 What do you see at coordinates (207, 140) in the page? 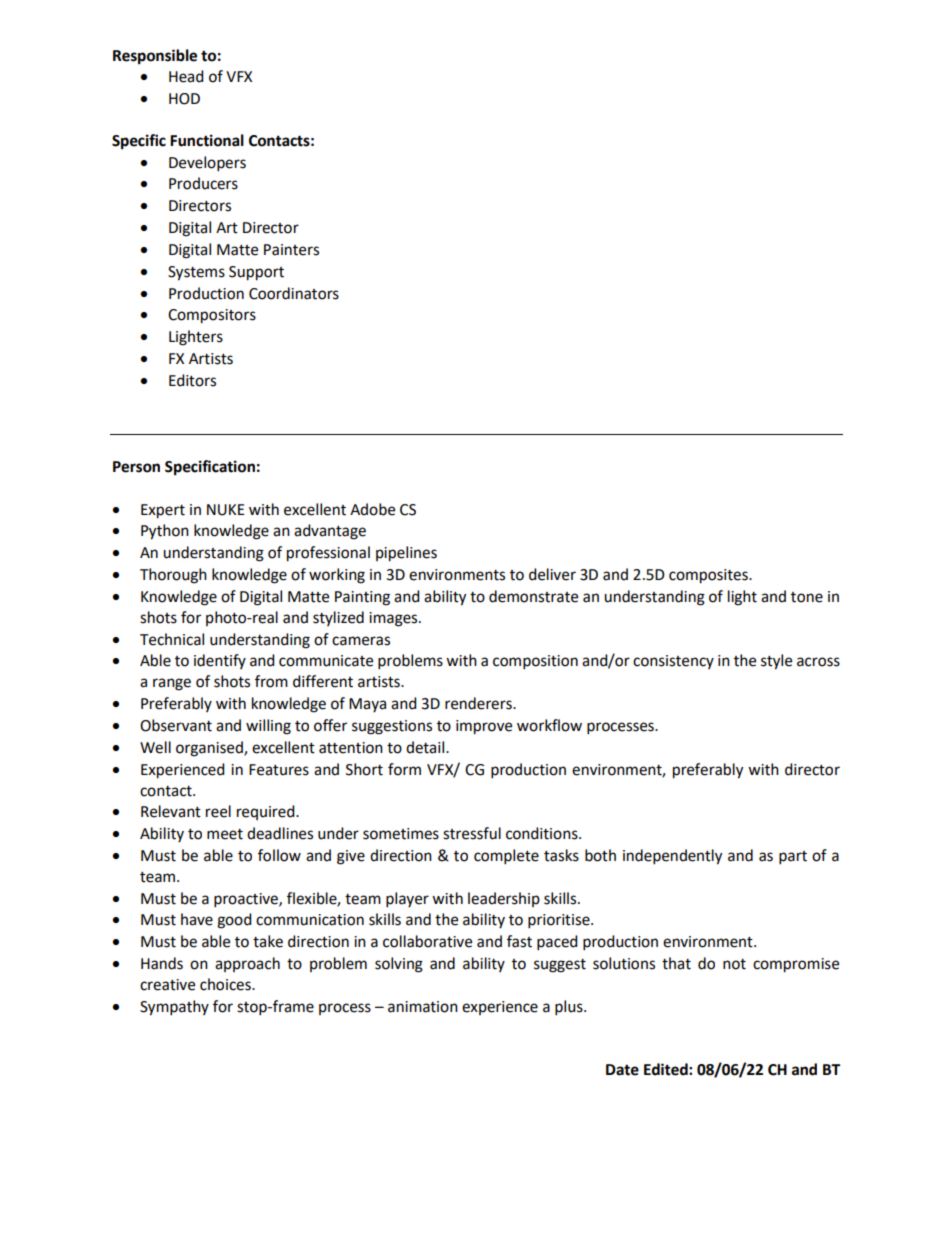
I see `Functional` at bounding box center [207, 140].
